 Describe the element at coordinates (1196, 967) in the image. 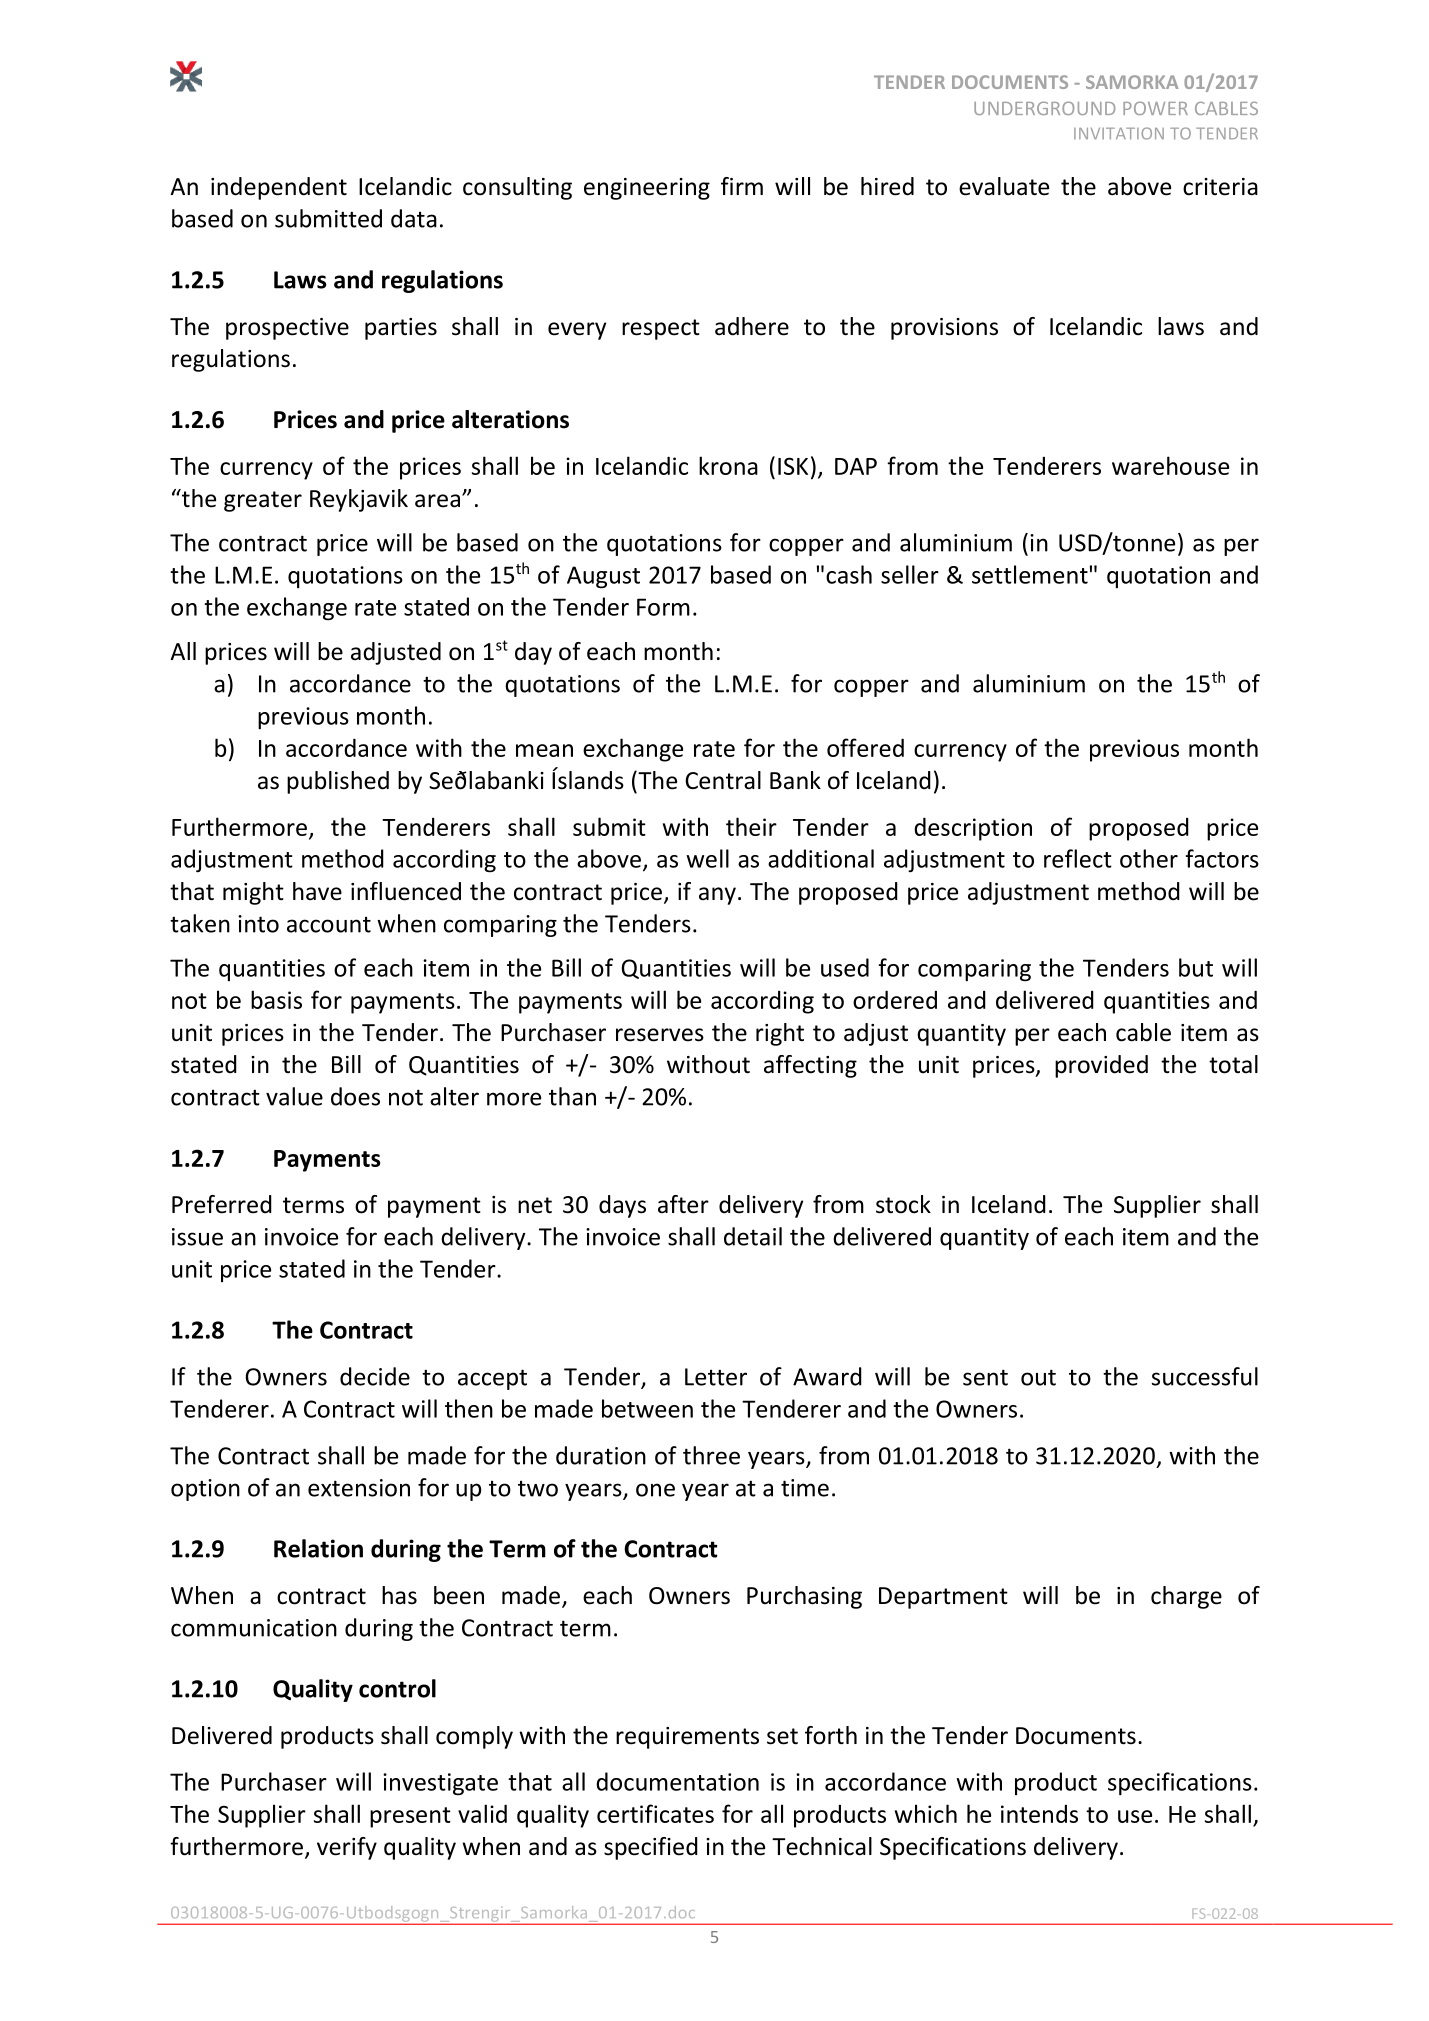

I see `but` at that location.
